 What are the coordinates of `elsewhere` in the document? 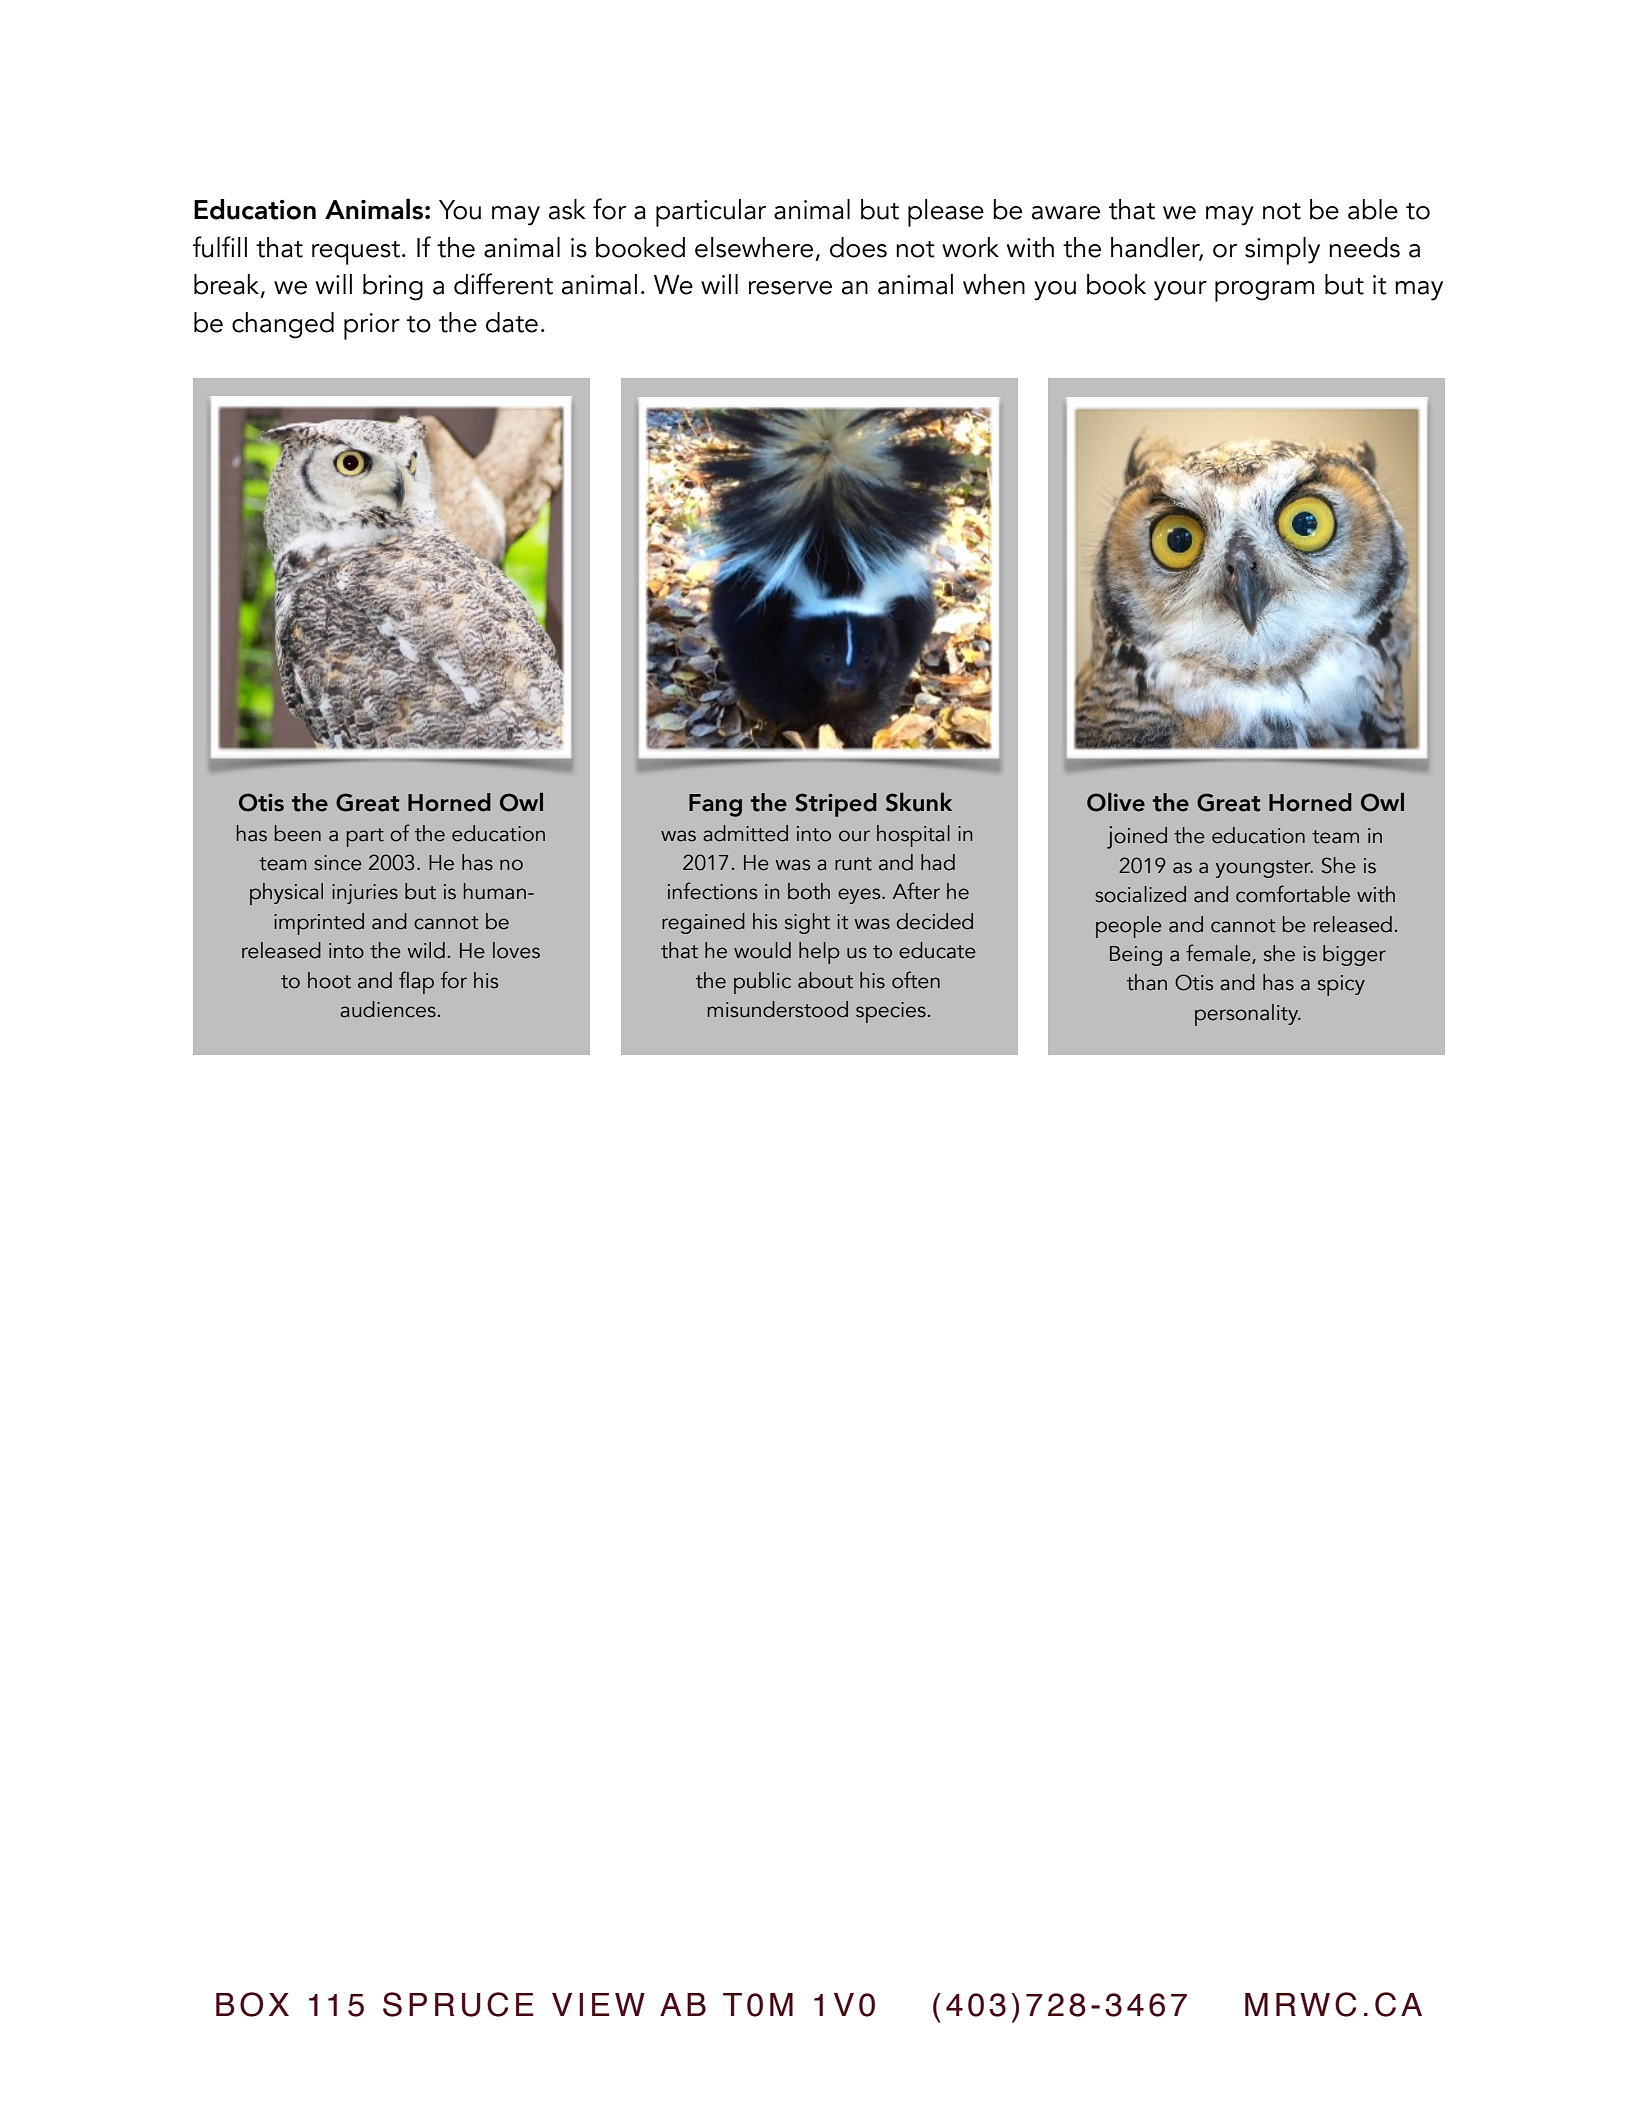 It's located at (754, 247).
